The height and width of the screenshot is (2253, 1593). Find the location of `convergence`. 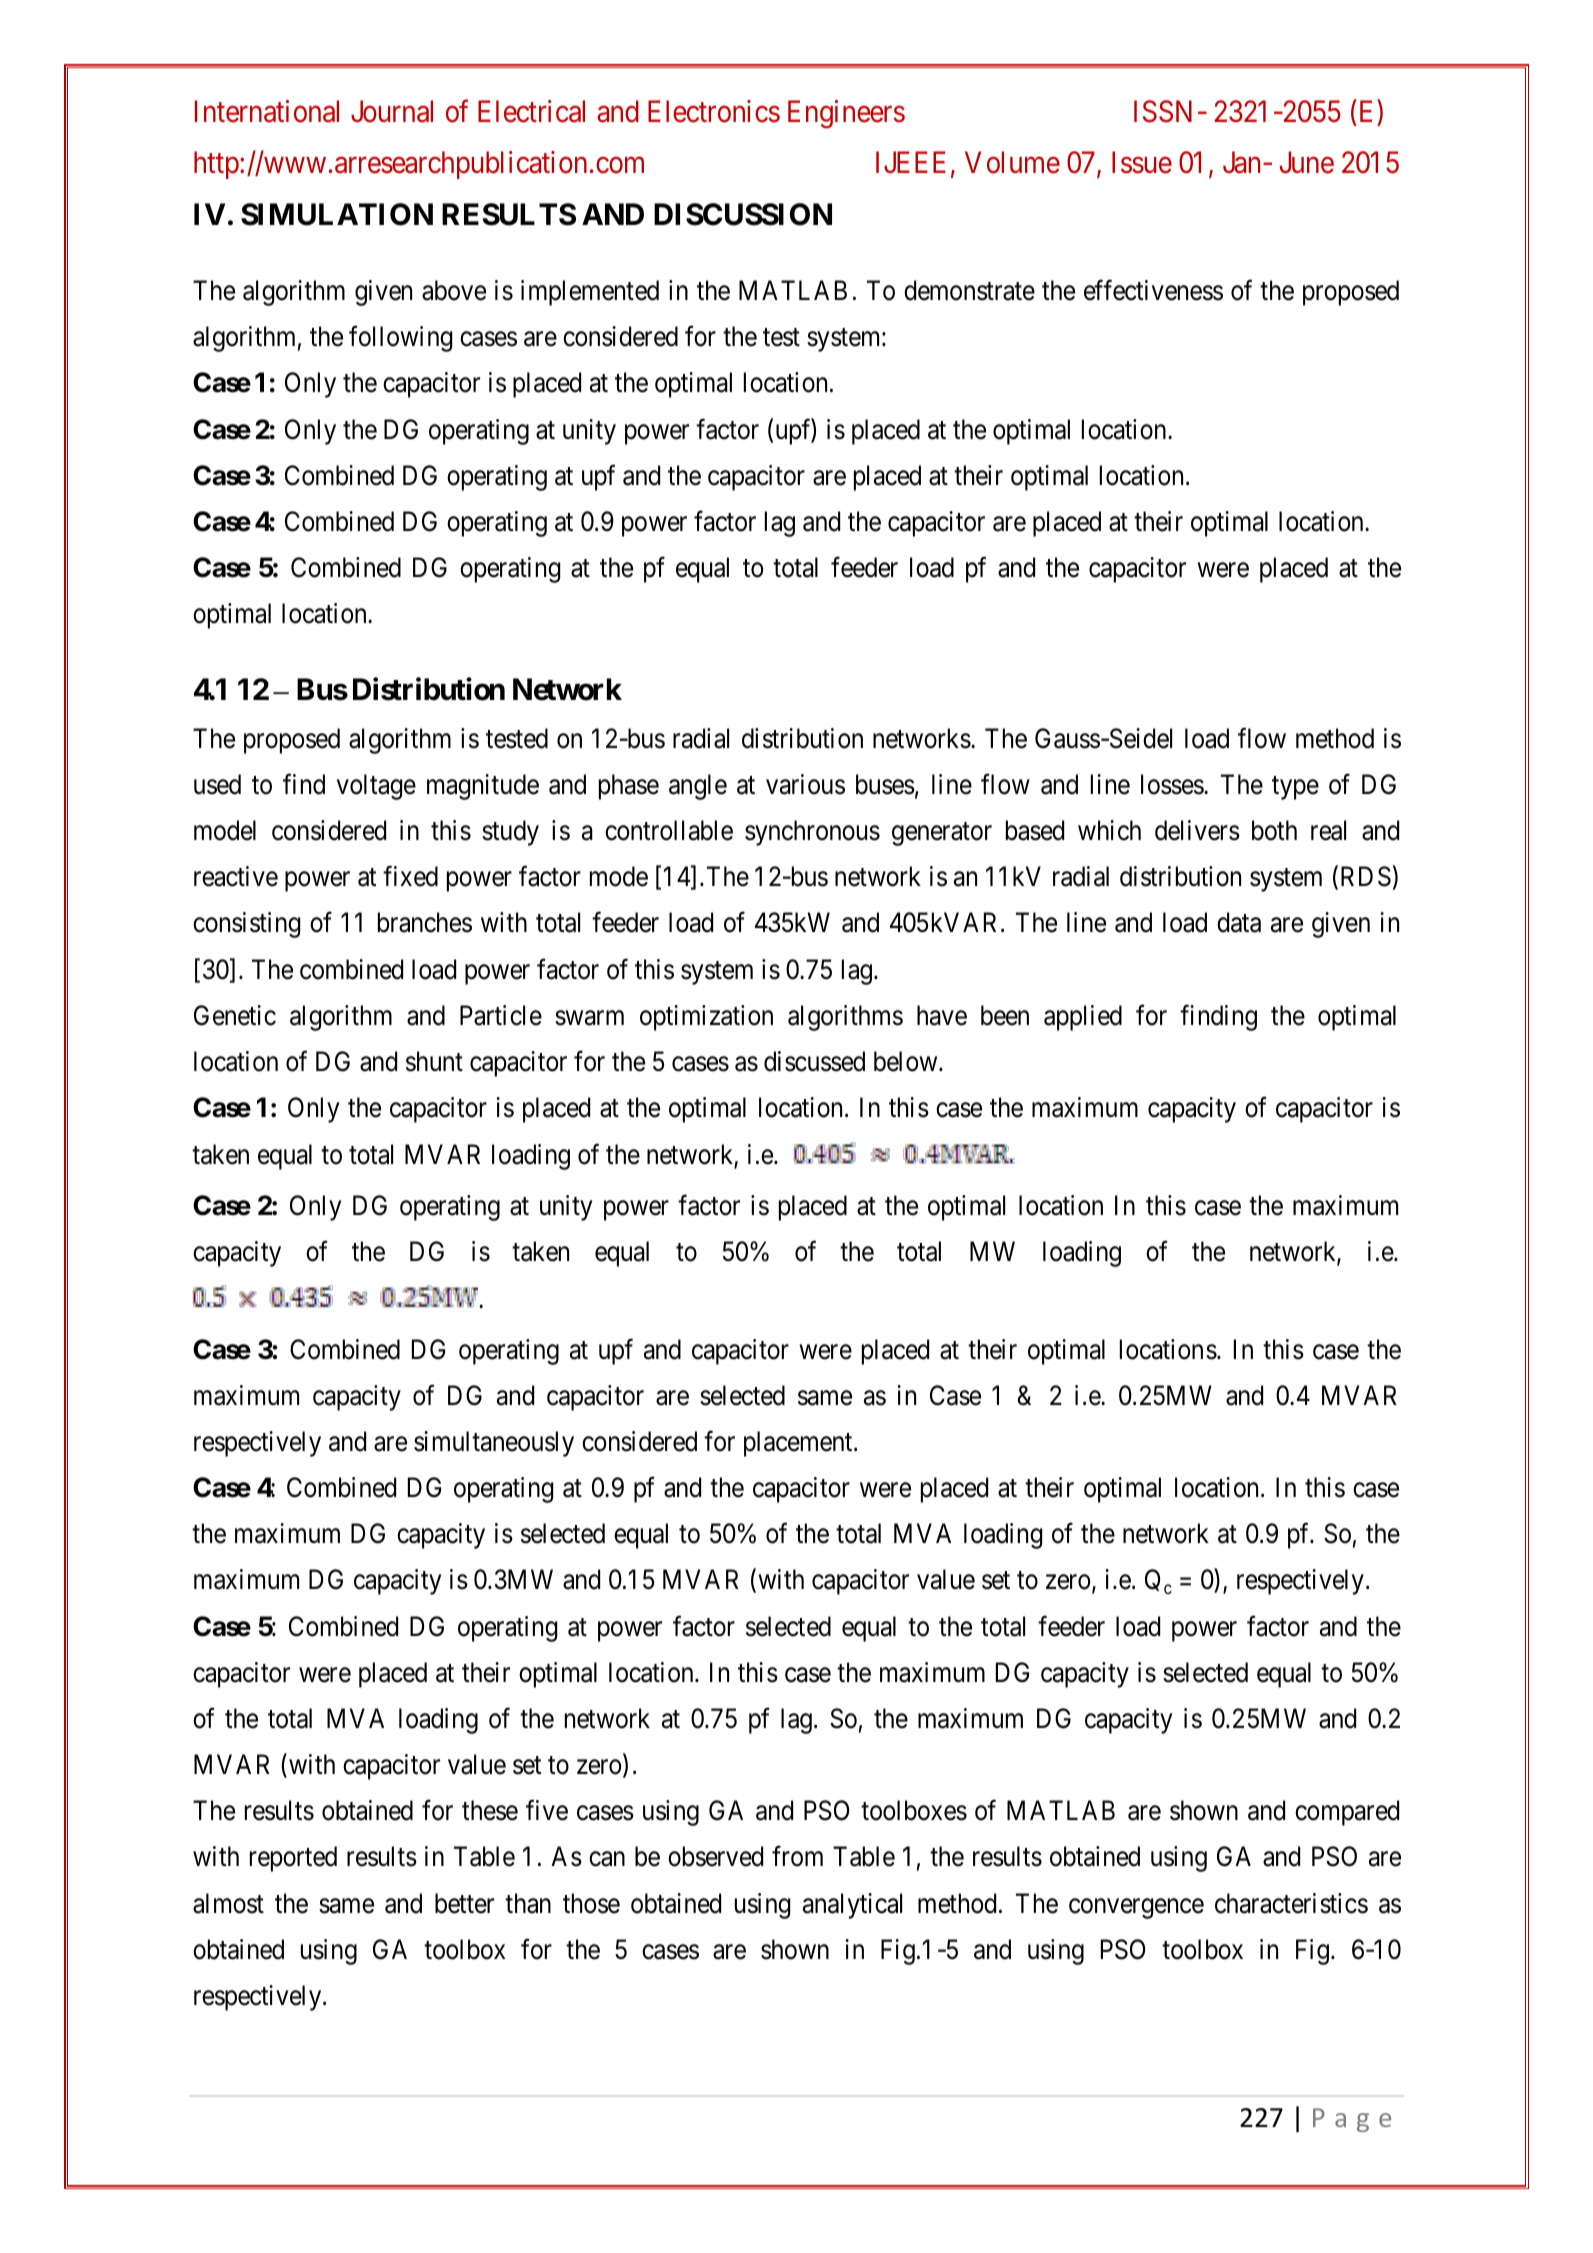

convergence is located at coordinates (1136, 1908).
